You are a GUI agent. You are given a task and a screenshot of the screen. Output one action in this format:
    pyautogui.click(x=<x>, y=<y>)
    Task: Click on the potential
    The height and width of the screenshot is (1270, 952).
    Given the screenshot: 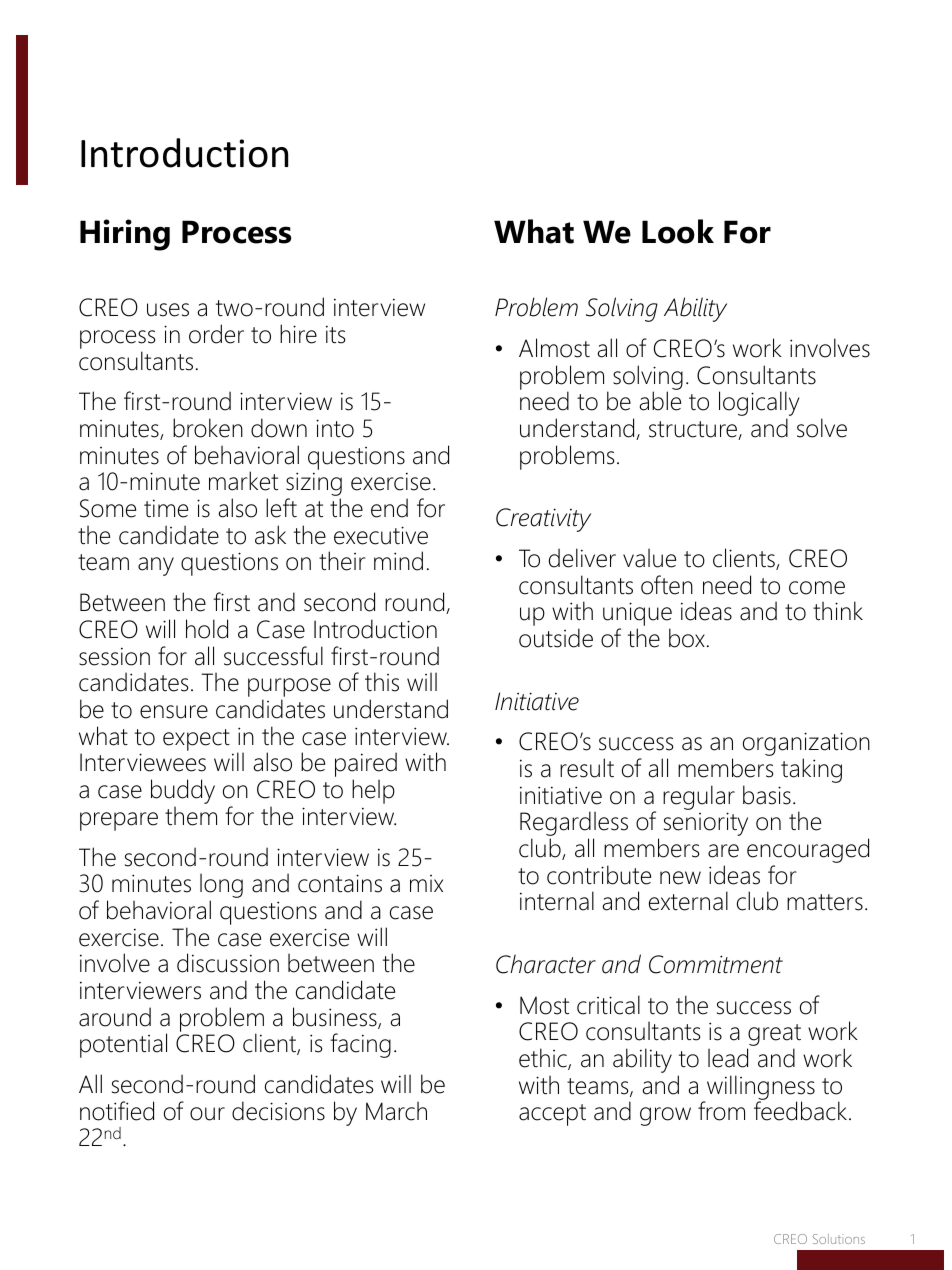 What is the action you would take?
    pyautogui.click(x=123, y=1045)
